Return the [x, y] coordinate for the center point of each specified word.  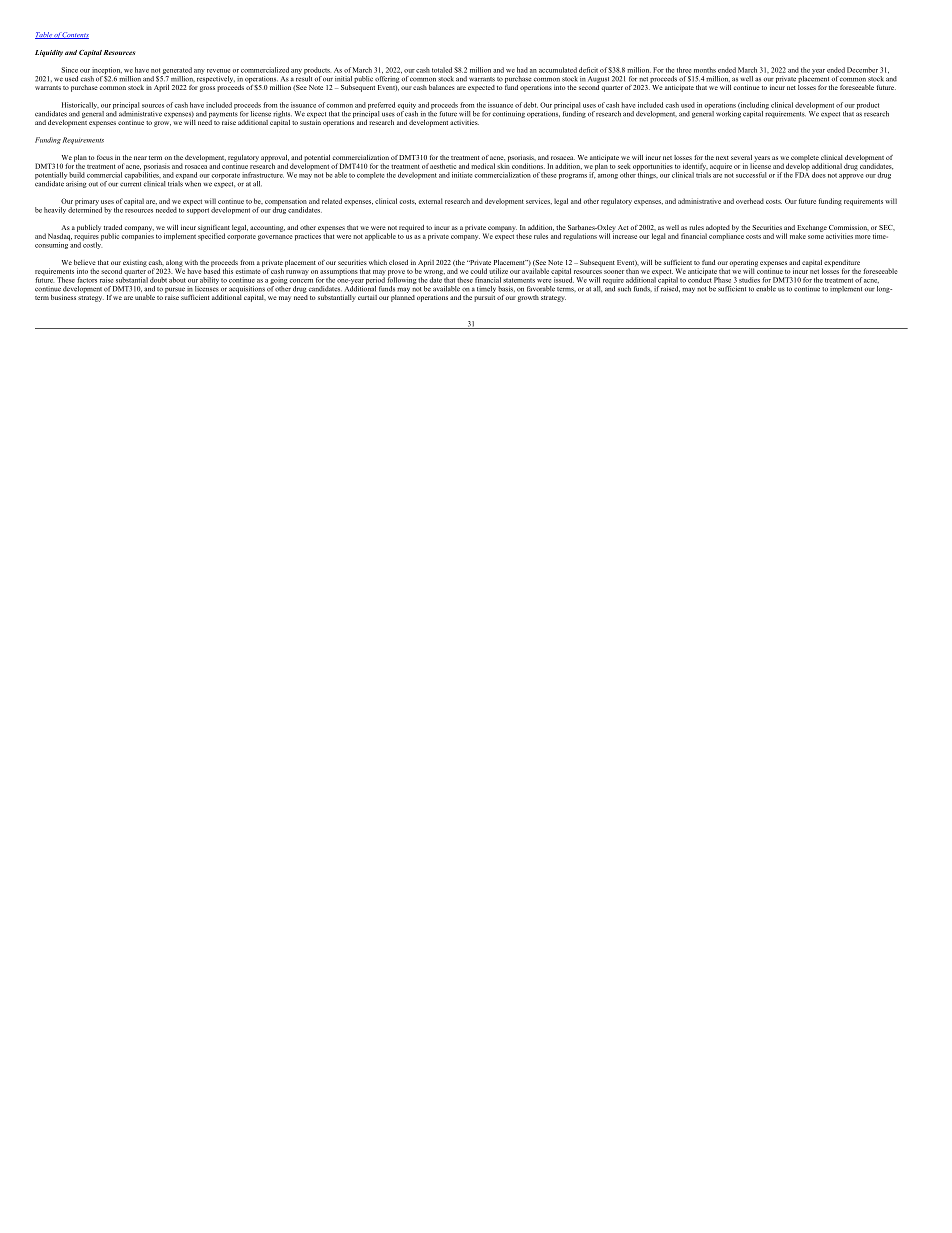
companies [138, 236]
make [798, 236]
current [130, 184]
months [705, 70]
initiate [462, 175]
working [728, 113]
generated [177, 70]
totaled [442, 70]
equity [407, 107]
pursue [175, 290]
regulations [580, 237]
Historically [80, 107]
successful [751, 175]
